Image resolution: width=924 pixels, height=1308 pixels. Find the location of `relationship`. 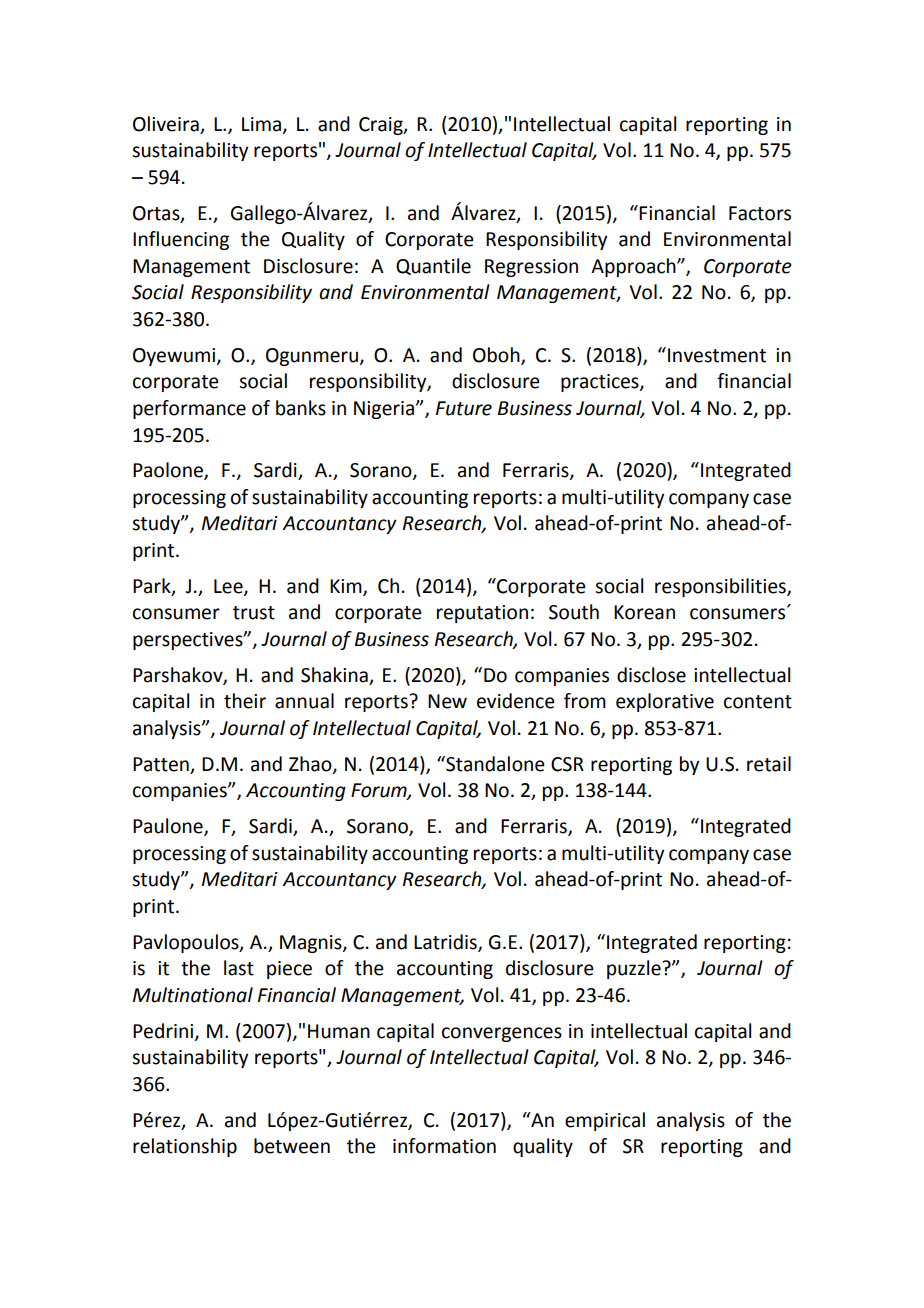

relationship is located at coordinates (185, 1147).
